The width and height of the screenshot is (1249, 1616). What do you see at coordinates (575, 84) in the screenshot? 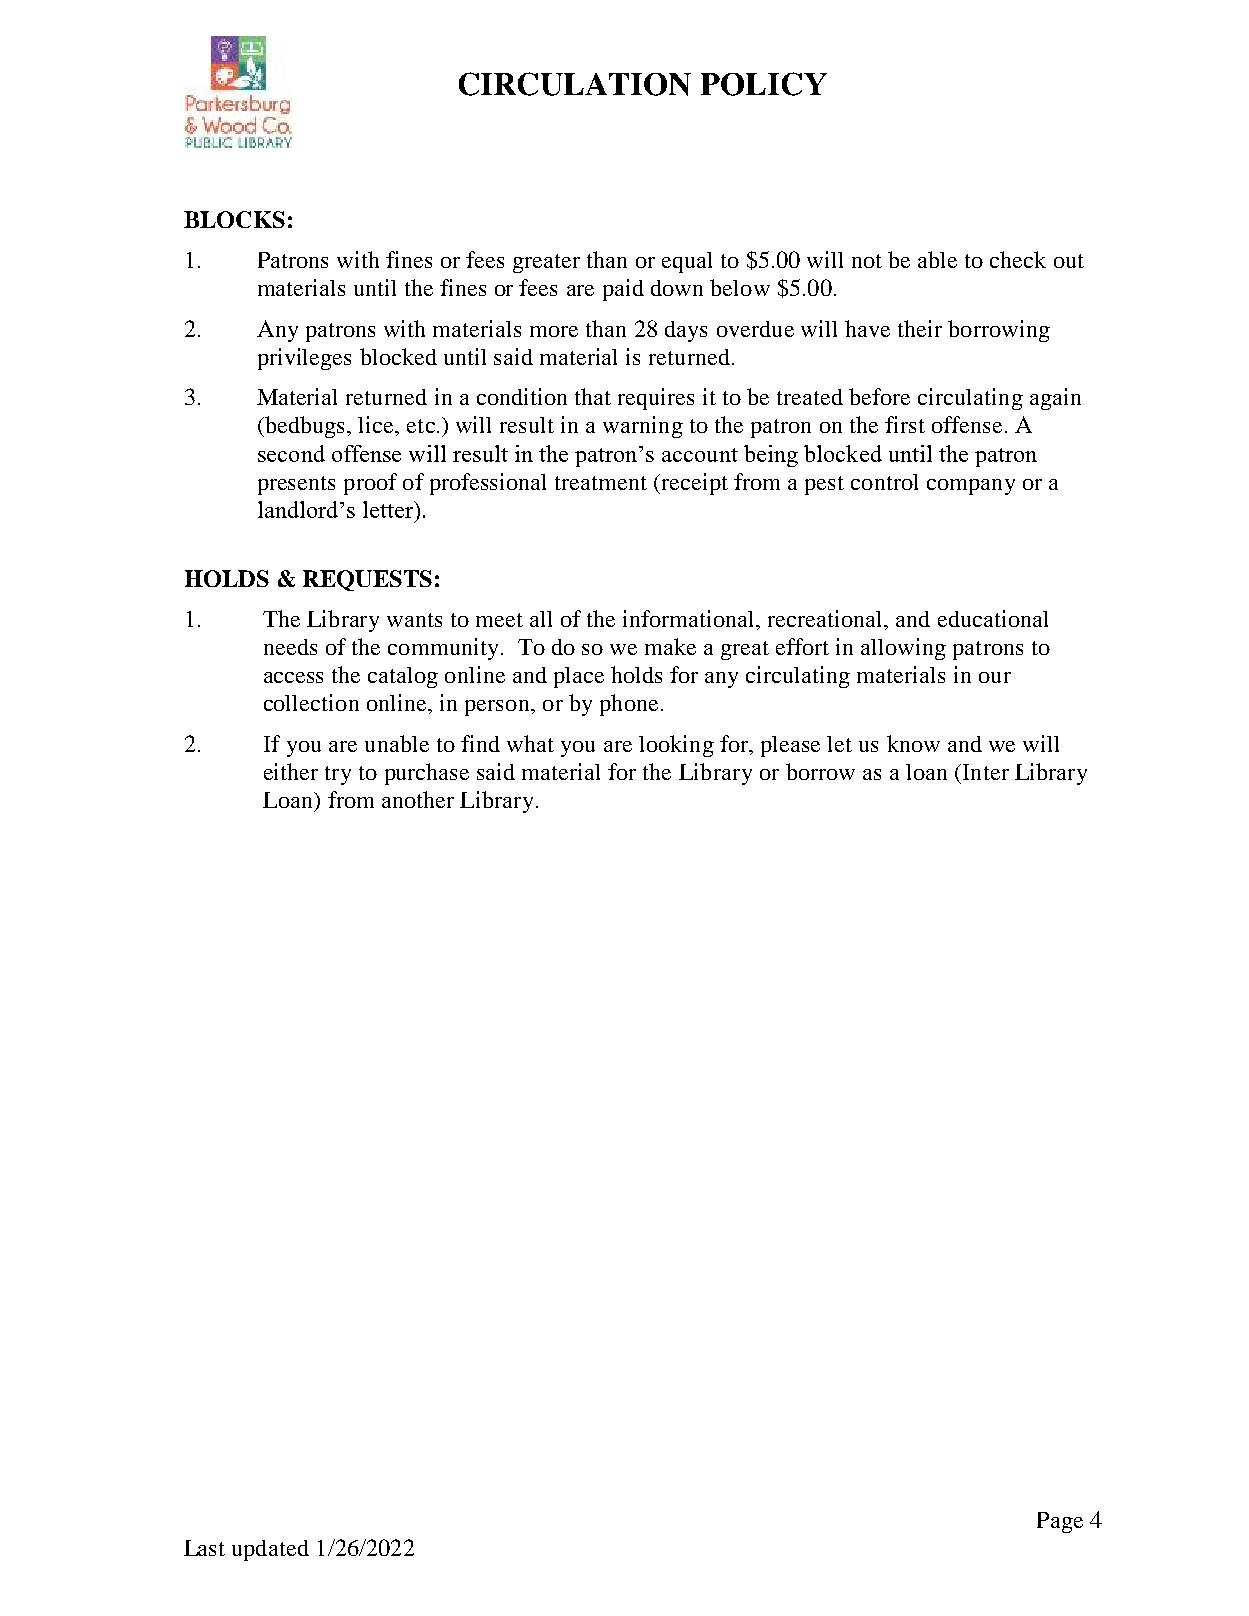
I see `CIRCULATION` at bounding box center [575, 84].
